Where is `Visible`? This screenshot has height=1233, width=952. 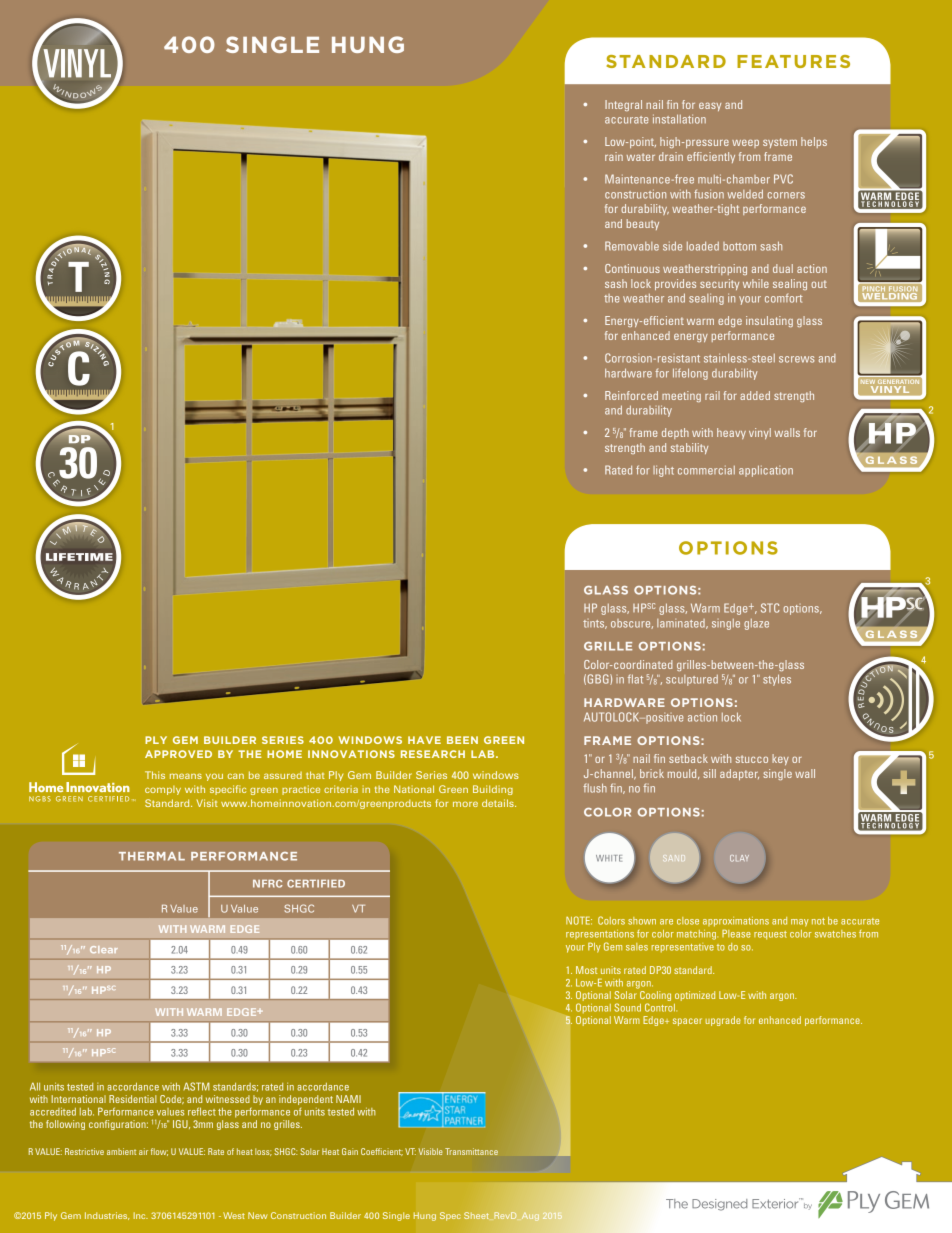 Visible is located at coordinates (430, 1151).
